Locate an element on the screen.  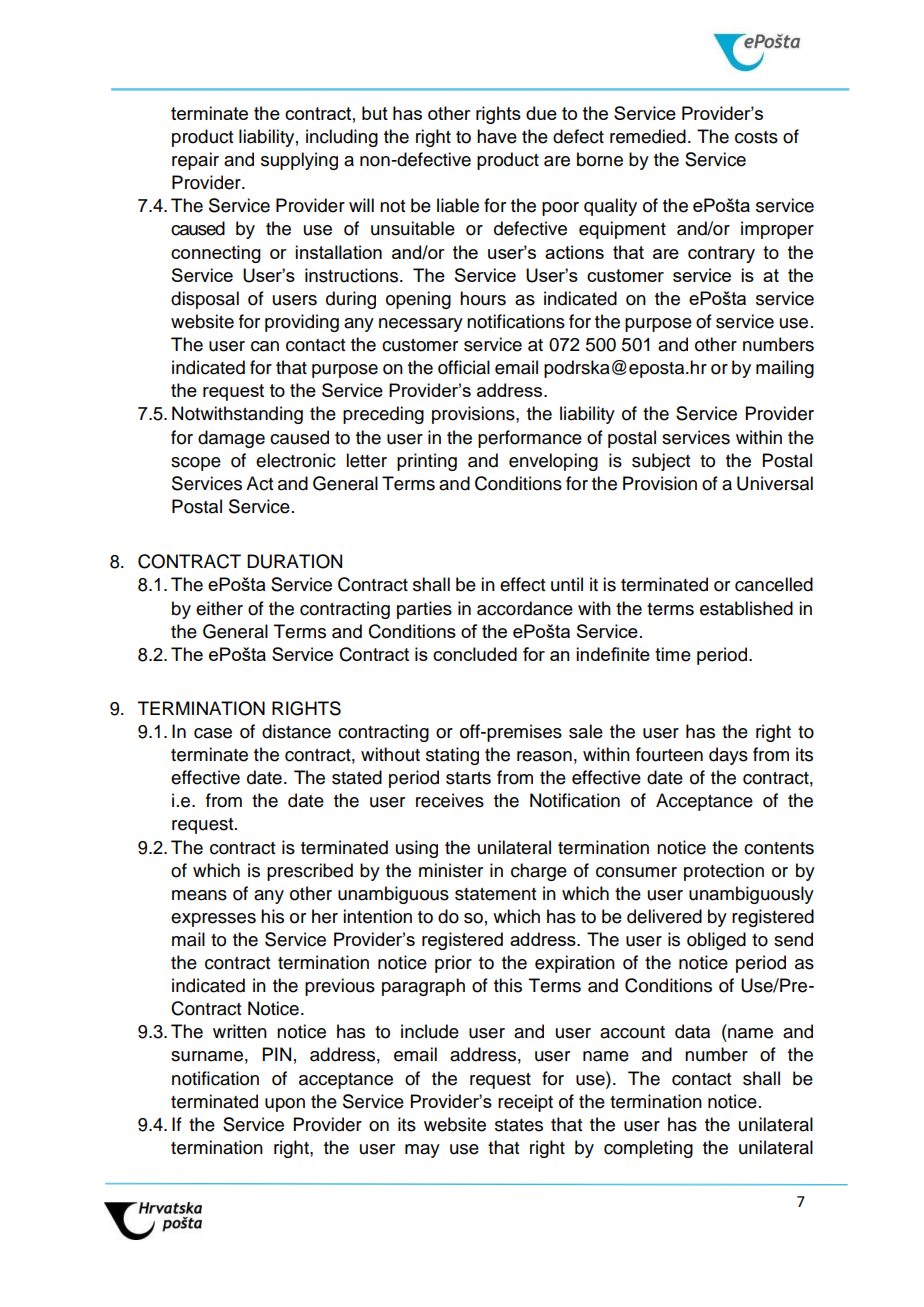
distance is located at coordinates (296, 731).
